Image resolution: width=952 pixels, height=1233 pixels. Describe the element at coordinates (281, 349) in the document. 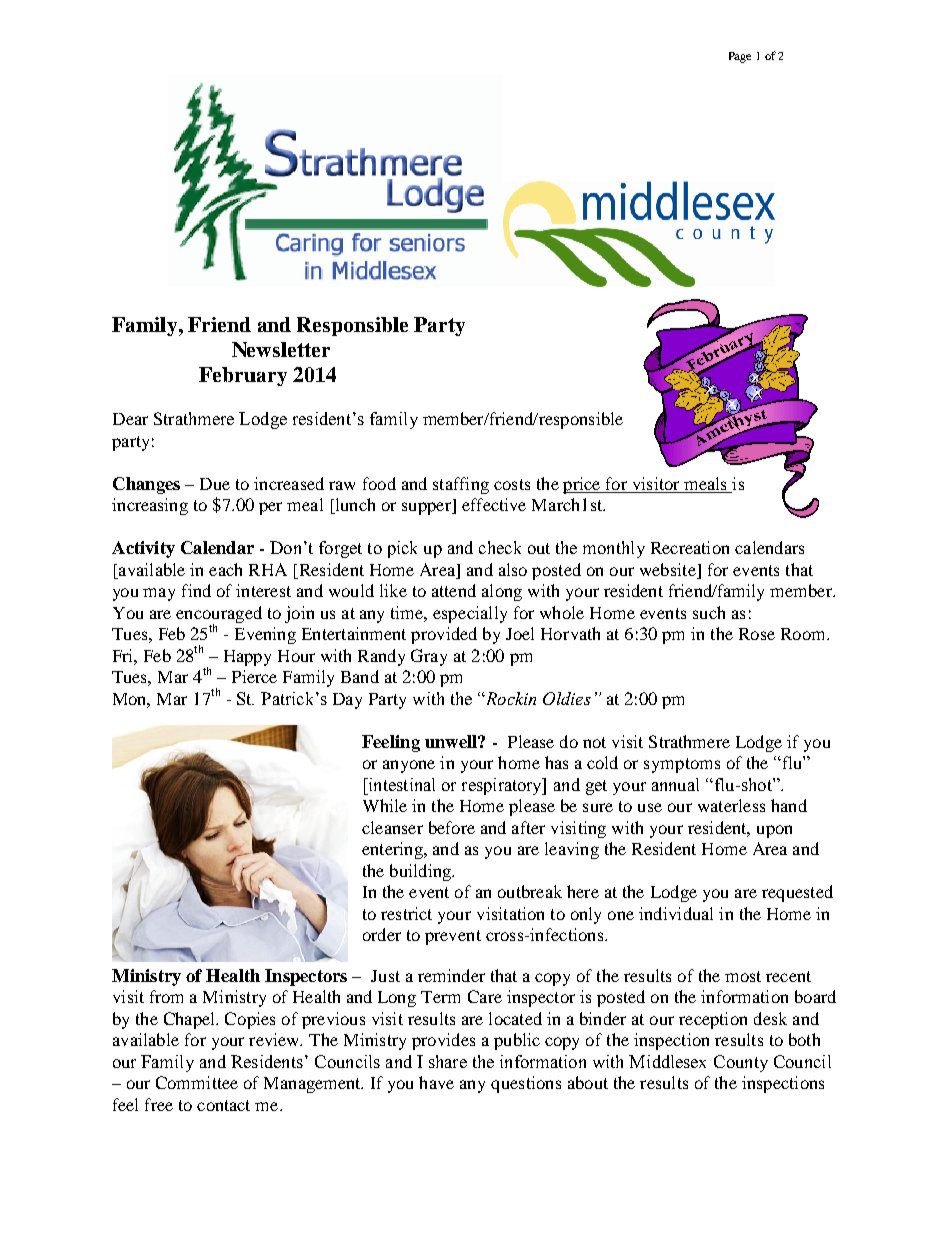

I see `Newsletter` at that location.
